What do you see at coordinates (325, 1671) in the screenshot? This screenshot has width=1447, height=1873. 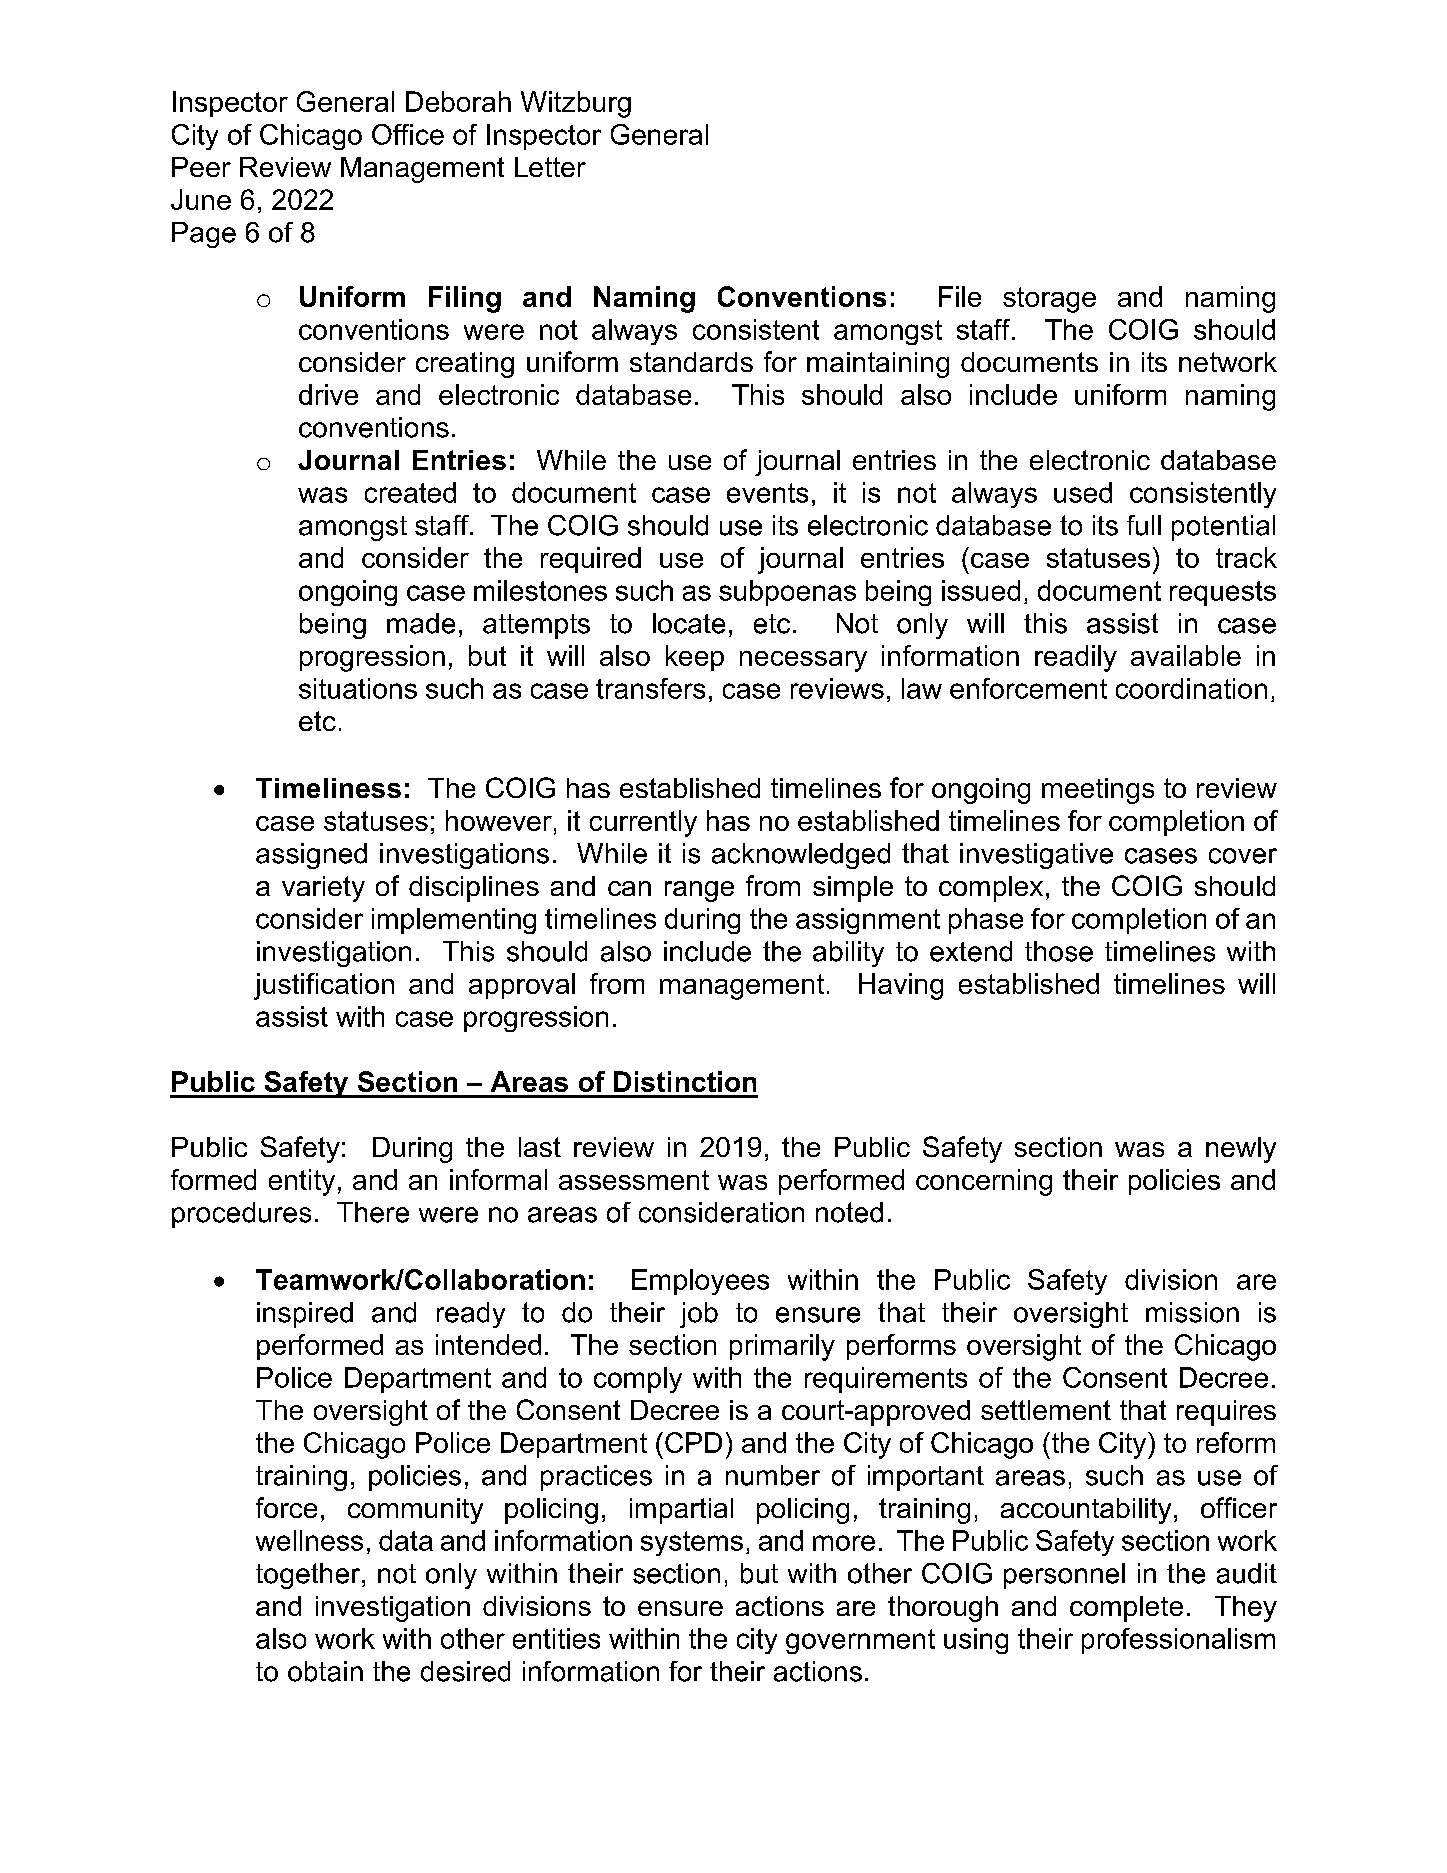 I see `obtain` at bounding box center [325, 1671].
